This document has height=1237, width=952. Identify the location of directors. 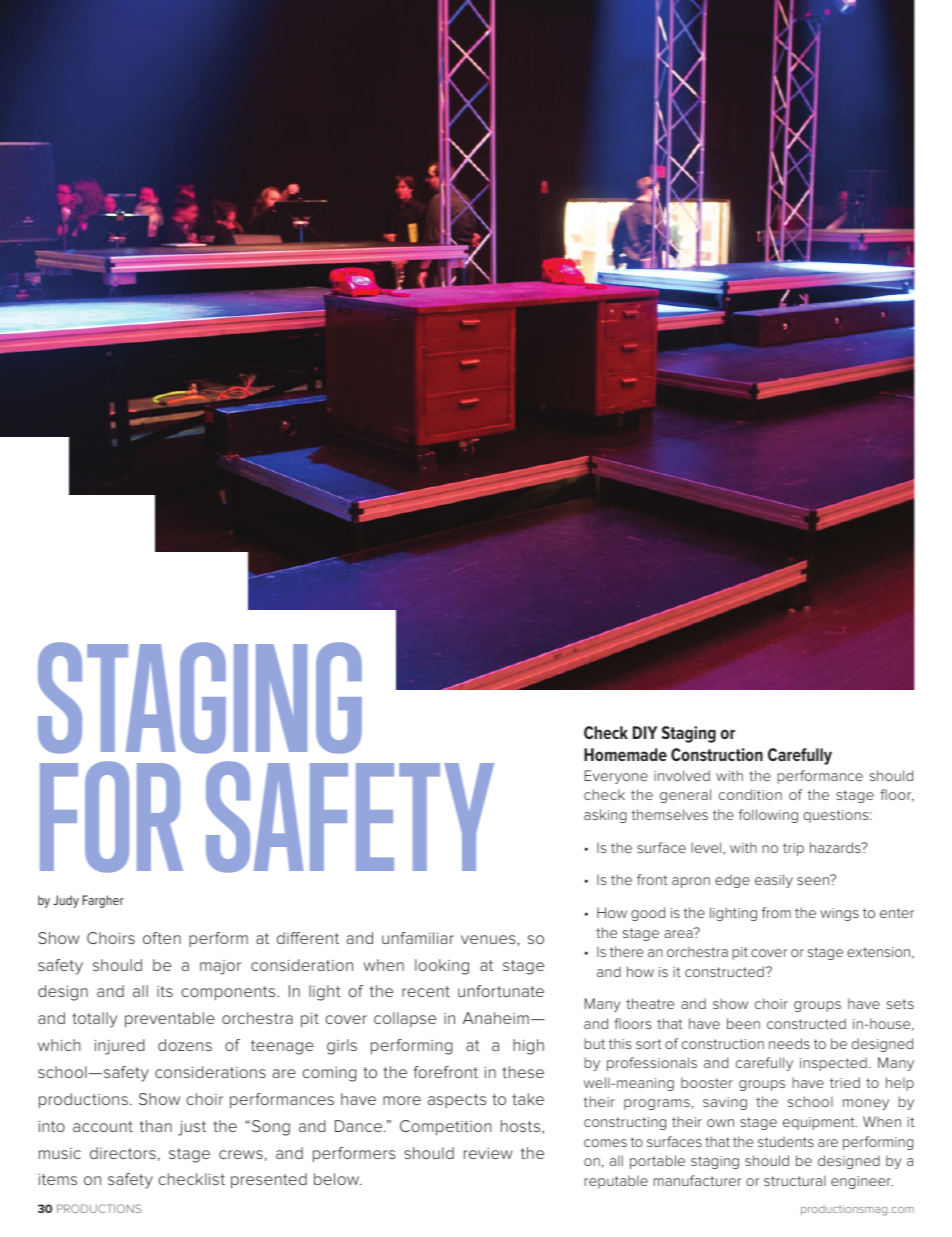
(123, 1153).
